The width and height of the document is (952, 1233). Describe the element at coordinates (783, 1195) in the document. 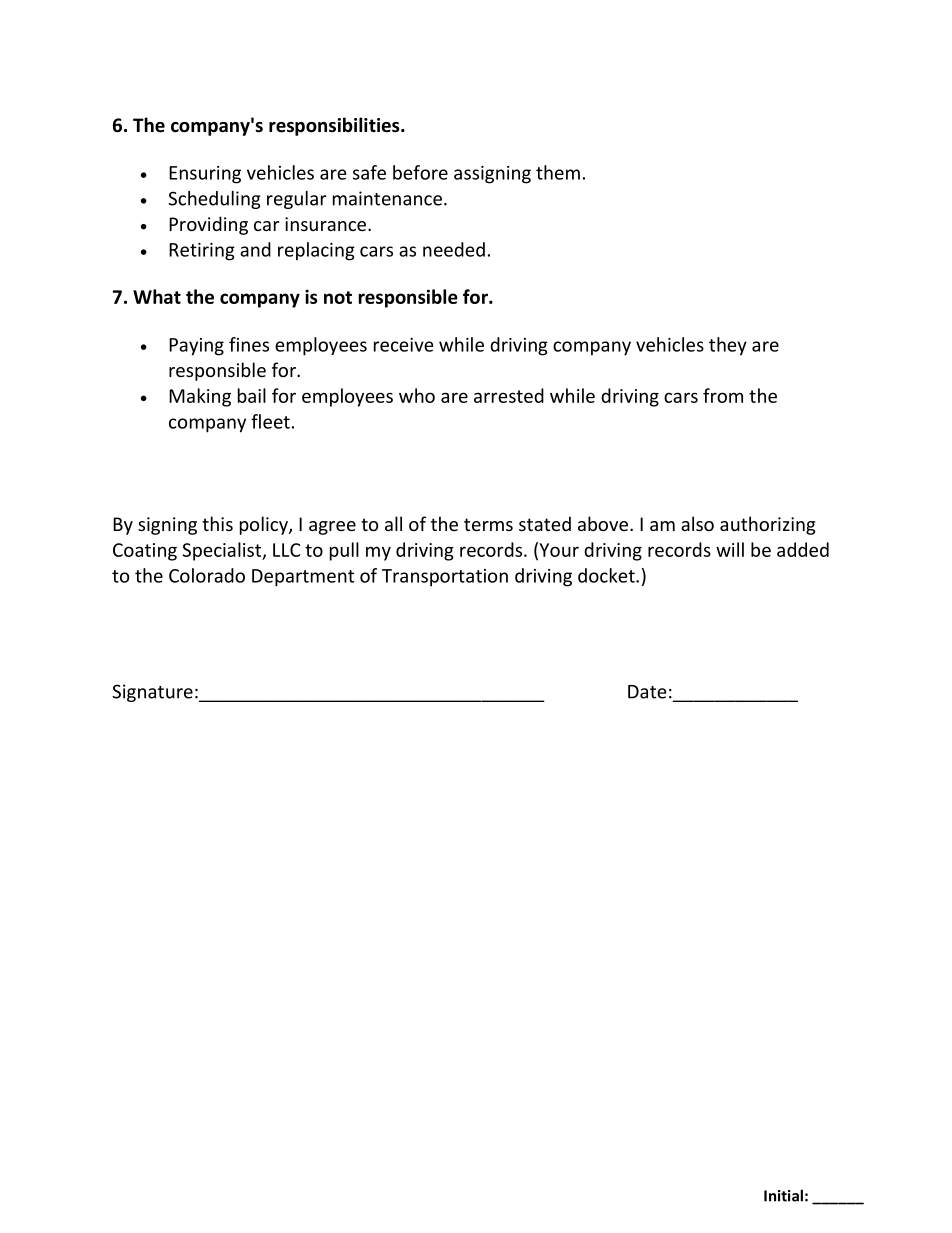

I see `Initial` at that location.
